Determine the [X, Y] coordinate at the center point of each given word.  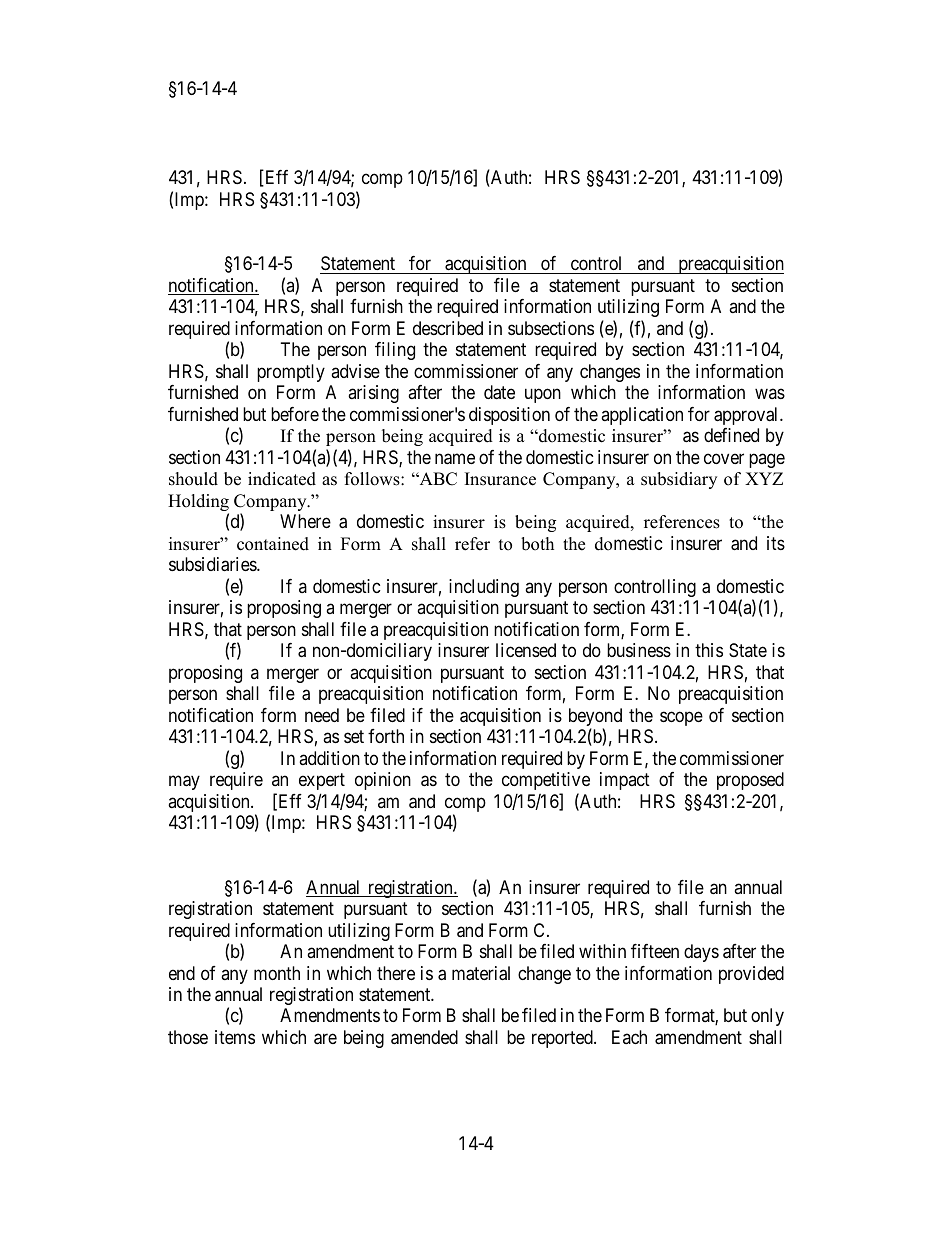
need [322, 715]
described [448, 328]
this [709, 650]
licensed [526, 650]
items [235, 1037]
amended [424, 1037]
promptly [291, 373]
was [770, 394]
